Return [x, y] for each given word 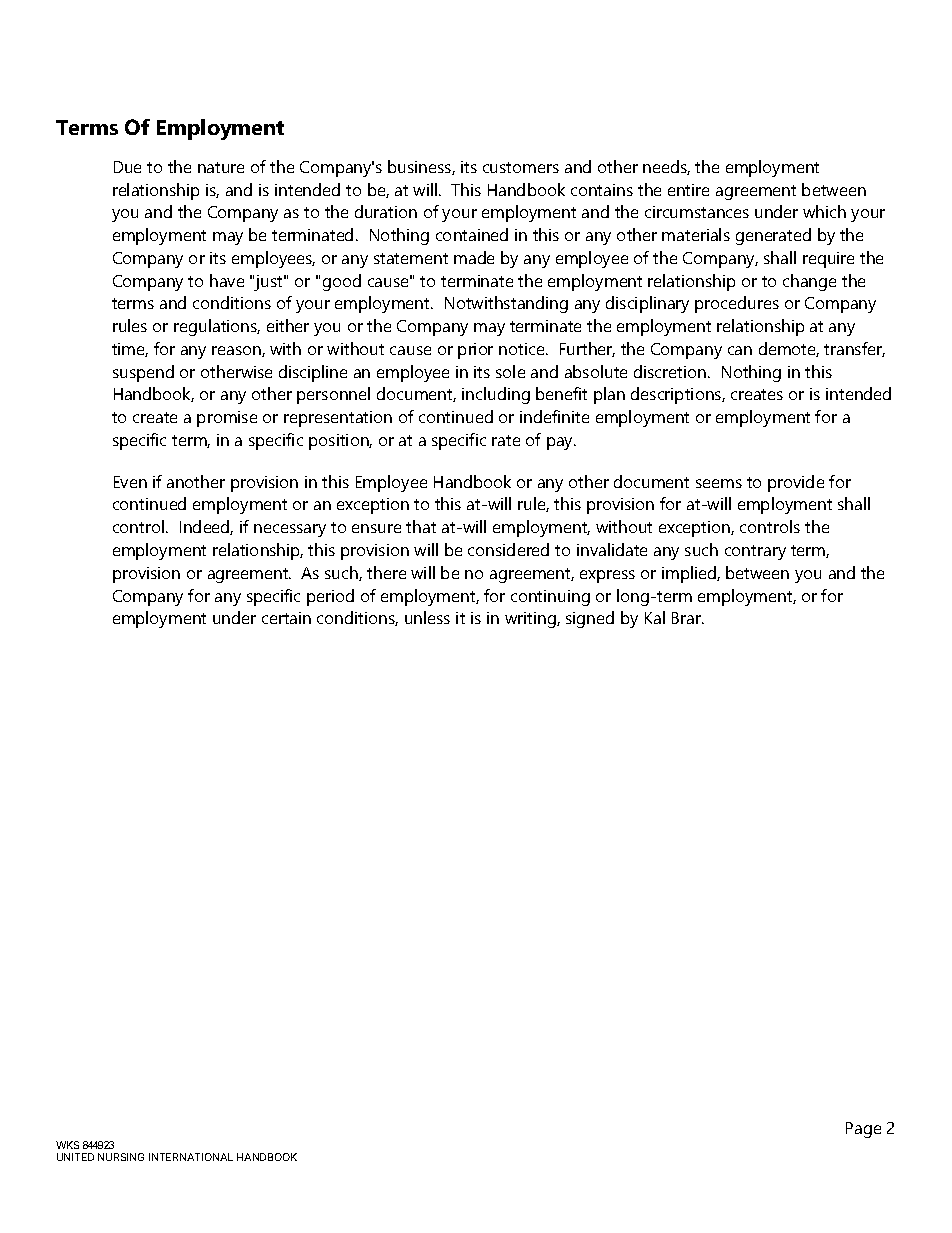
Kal [655, 617]
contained [472, 234]
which [824, 211]
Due [127, 167]
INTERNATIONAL [191, 1157]
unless [427, 617]
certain [286, 618]
